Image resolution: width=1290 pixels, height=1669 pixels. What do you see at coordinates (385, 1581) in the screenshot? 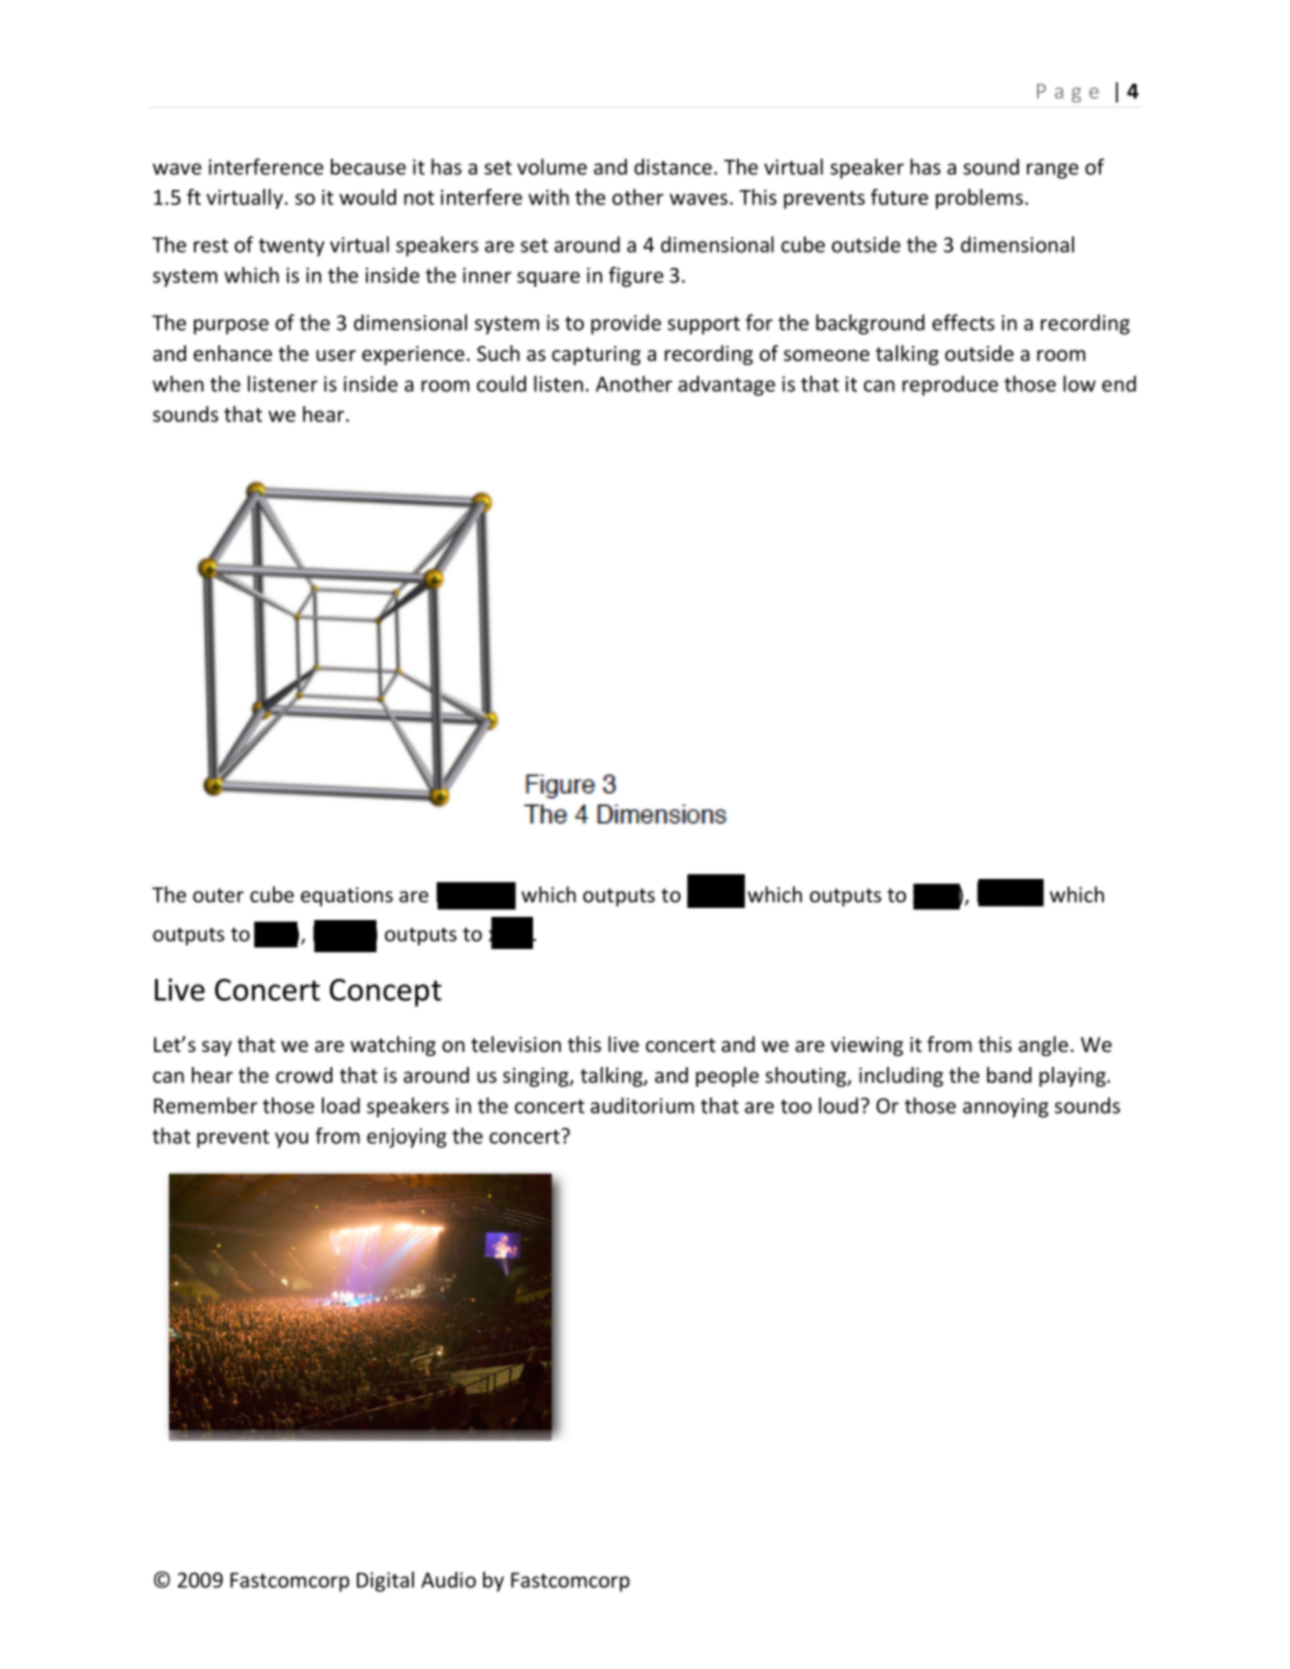
I see `Digital` at bounding box center [385, 1581].
